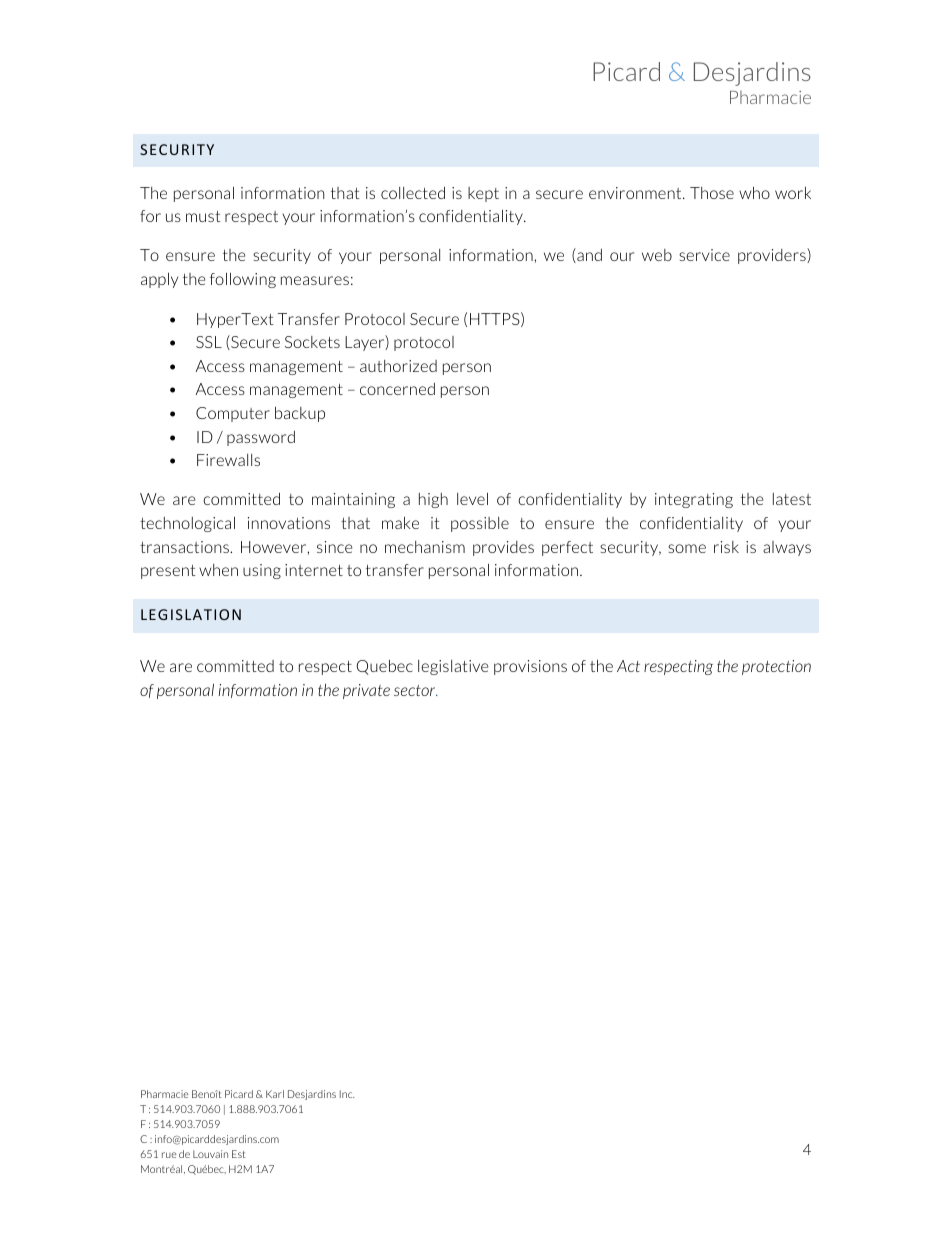  Describe the element at coordinates (483, 194) in the screenshot. I see `kept` at that location.
